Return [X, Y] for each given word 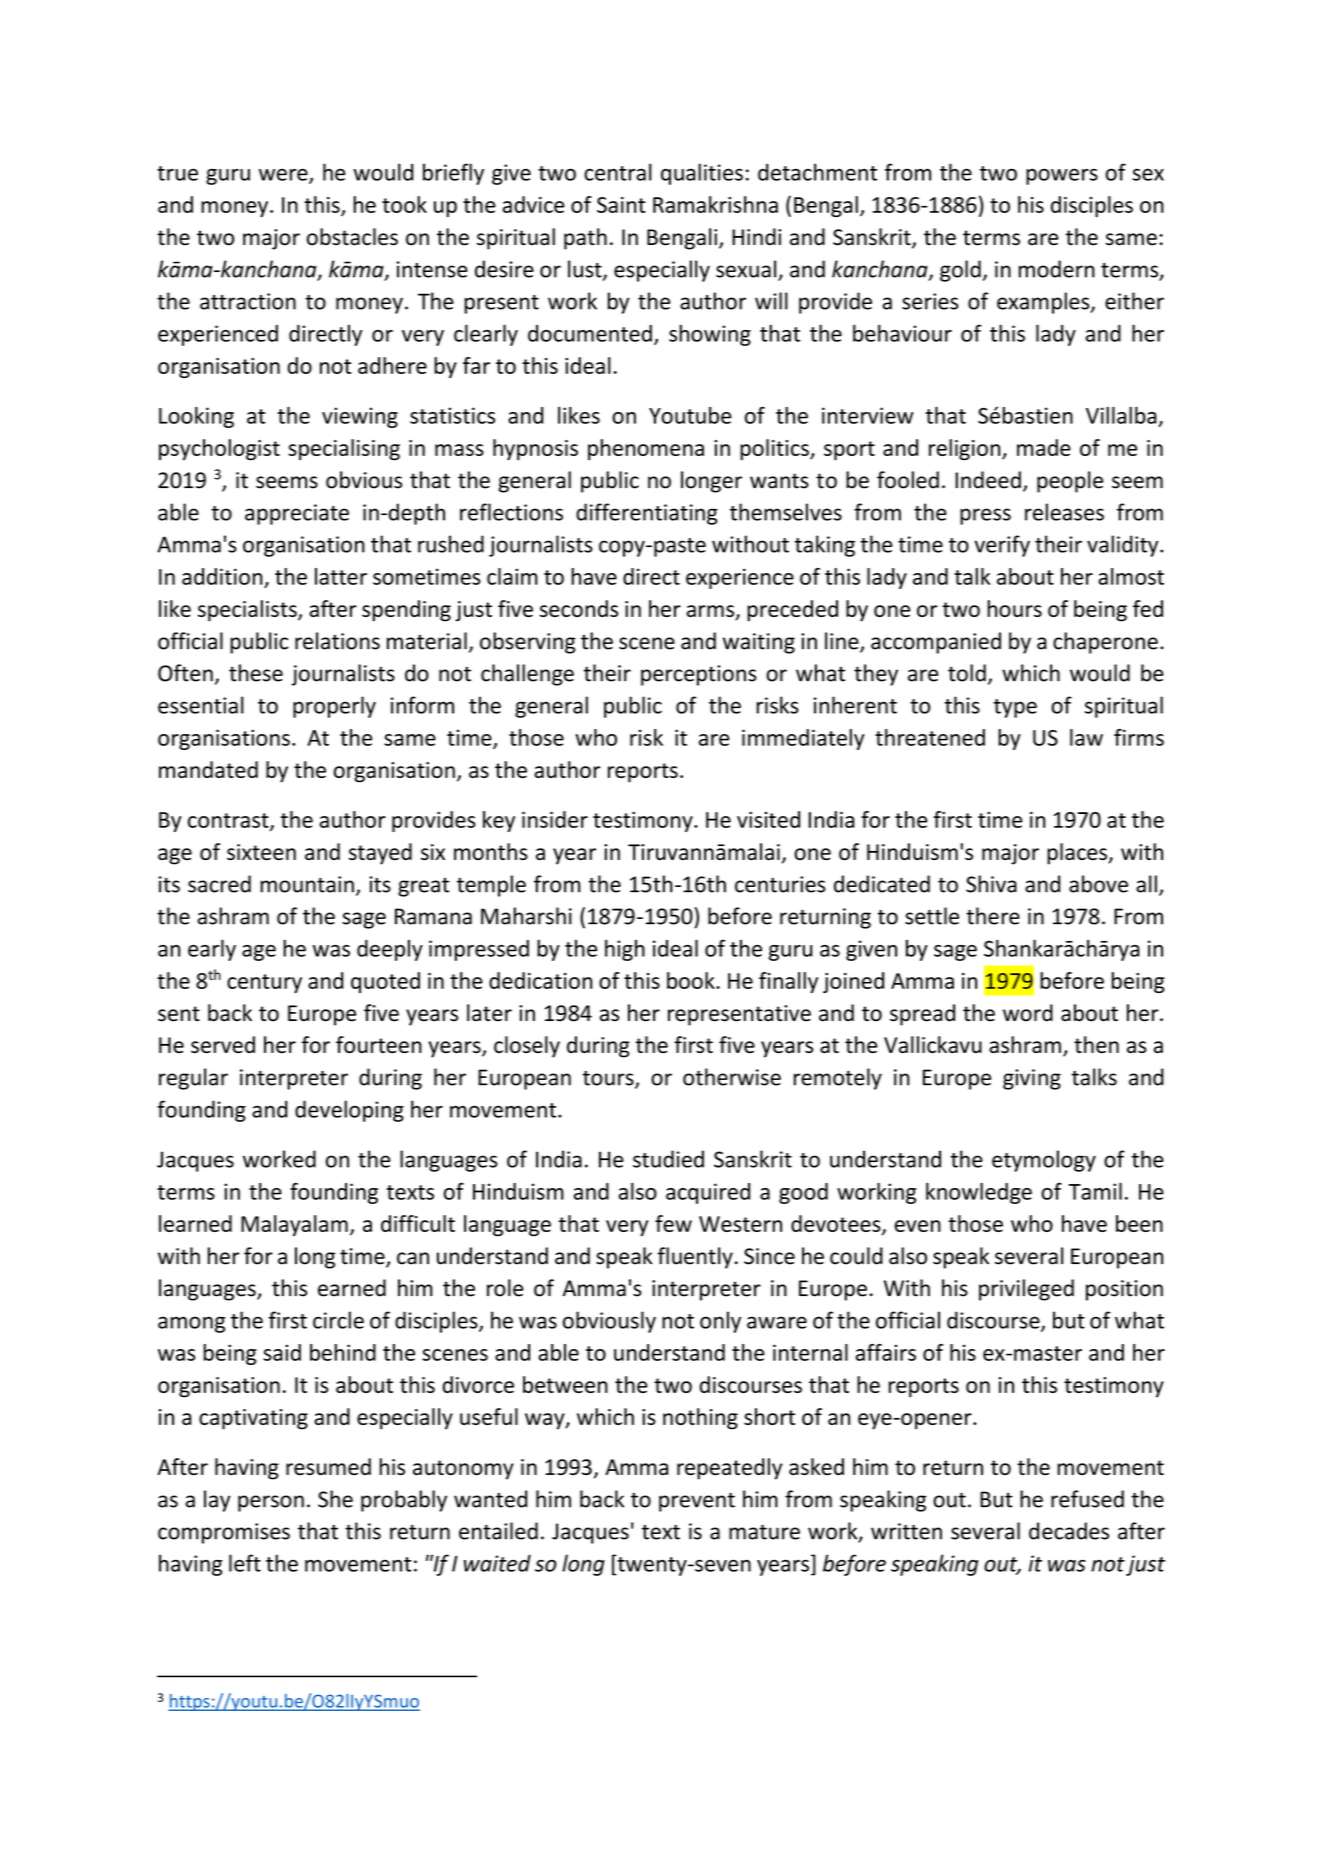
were [284, 176]
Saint [621, 205]
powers [1062, 177]
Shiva [991, 884]
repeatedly [729, 1469]
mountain [307, 884]
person [271, 1503]
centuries [780, 884]
